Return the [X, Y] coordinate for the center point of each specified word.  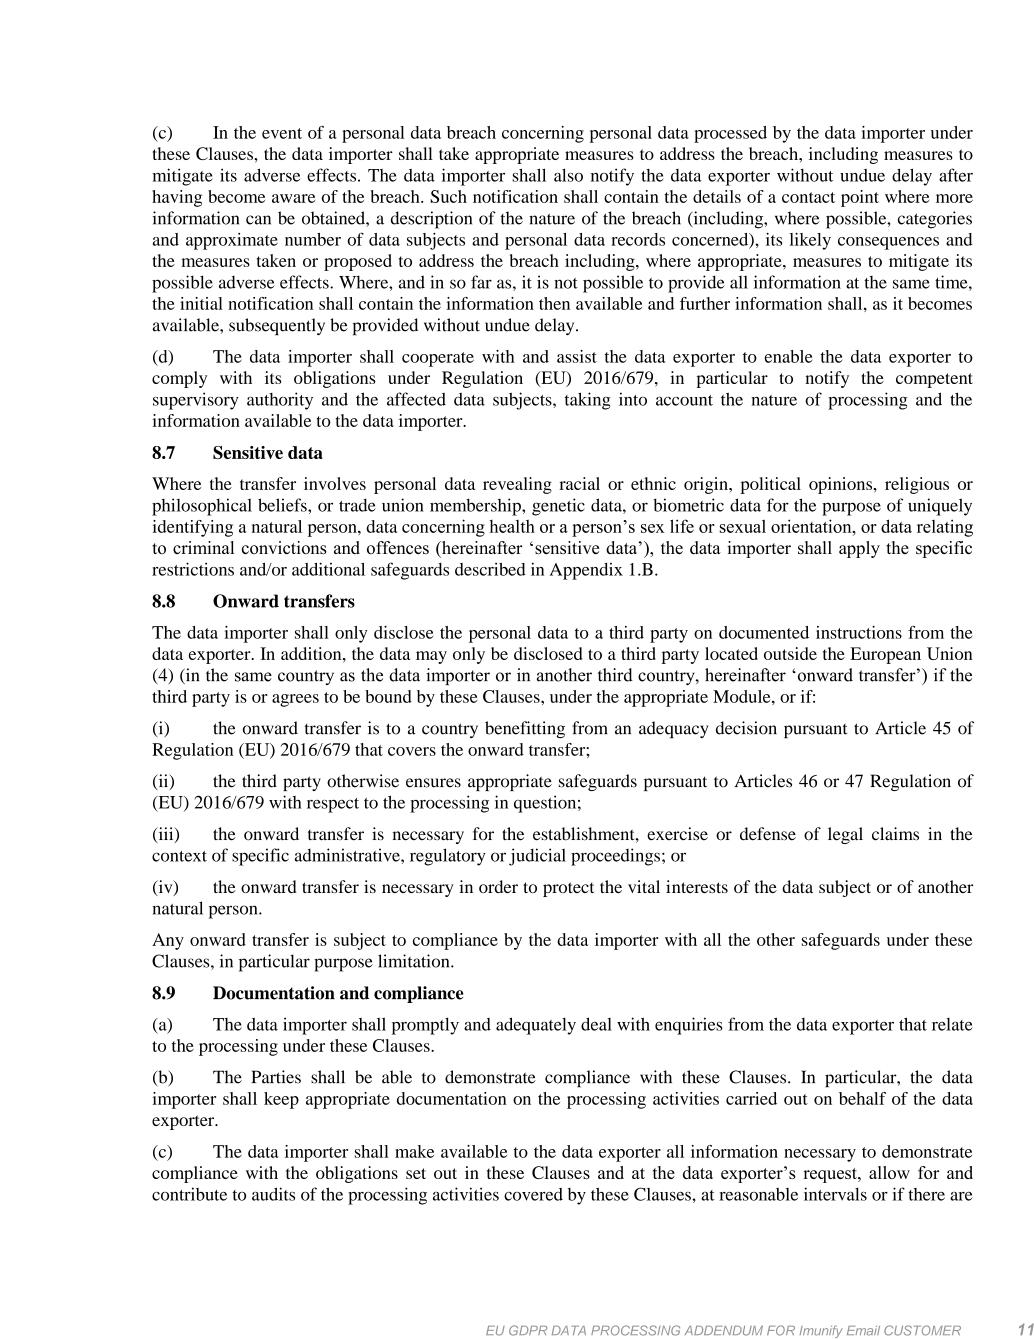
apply [859, 549]
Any [168, 941]
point [860, 198]
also [568, 175]
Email [863, 1331]
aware [293, 198]
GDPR [528, 1330]
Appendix [586, 571]
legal [845, 835]
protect [568, 889]
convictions [284, 547]
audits [273, 1194]
